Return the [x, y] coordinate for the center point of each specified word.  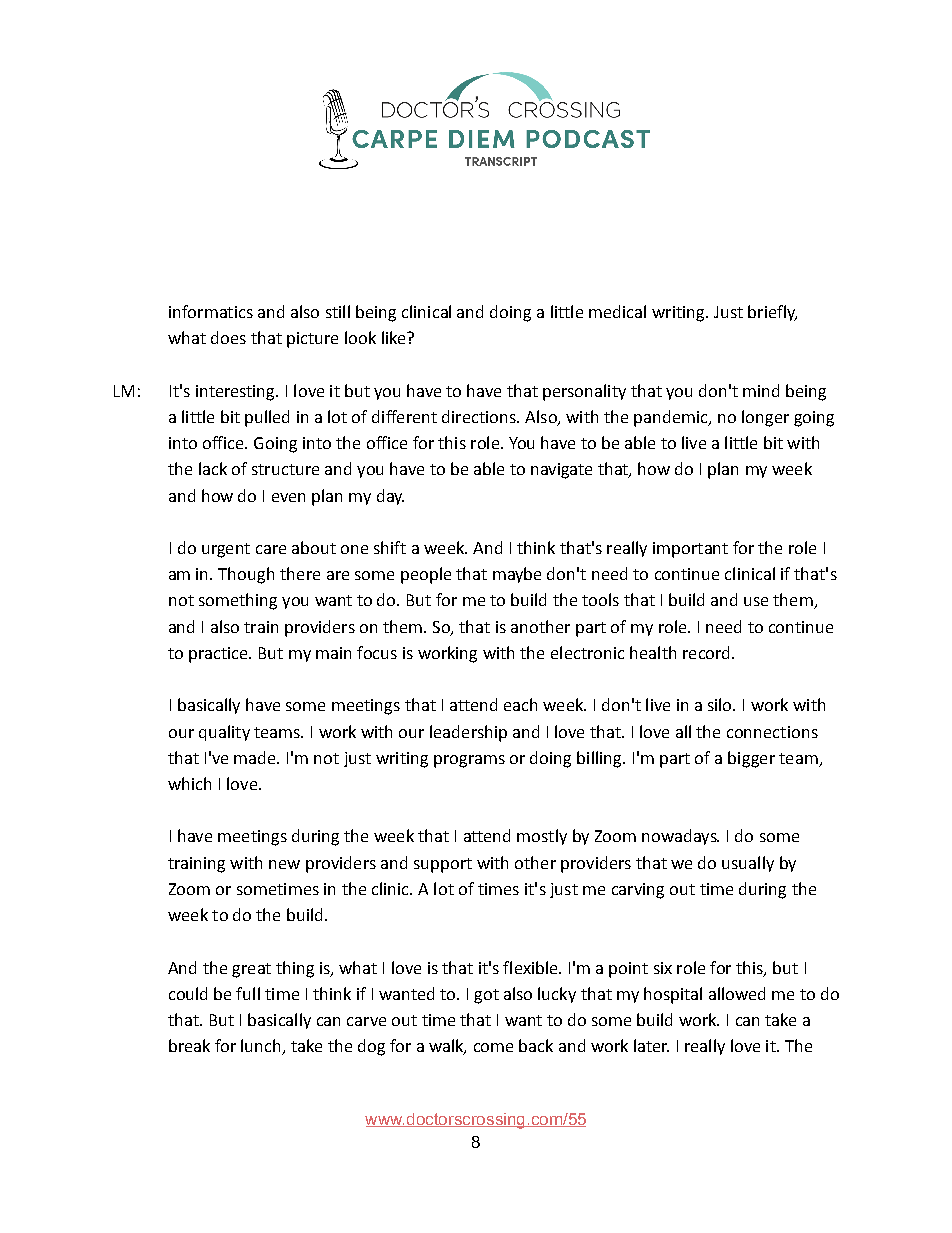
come [493, 1047]
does [228, 337]
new [284, 864]
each [520, 704]
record [706, 652]
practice [219, 655]
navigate [561, 471]
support [443, 865]
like [395, 337]
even [288, 497]
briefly [772, 313]
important [690, 550]
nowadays [680, 837]
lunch [262, 1047]
